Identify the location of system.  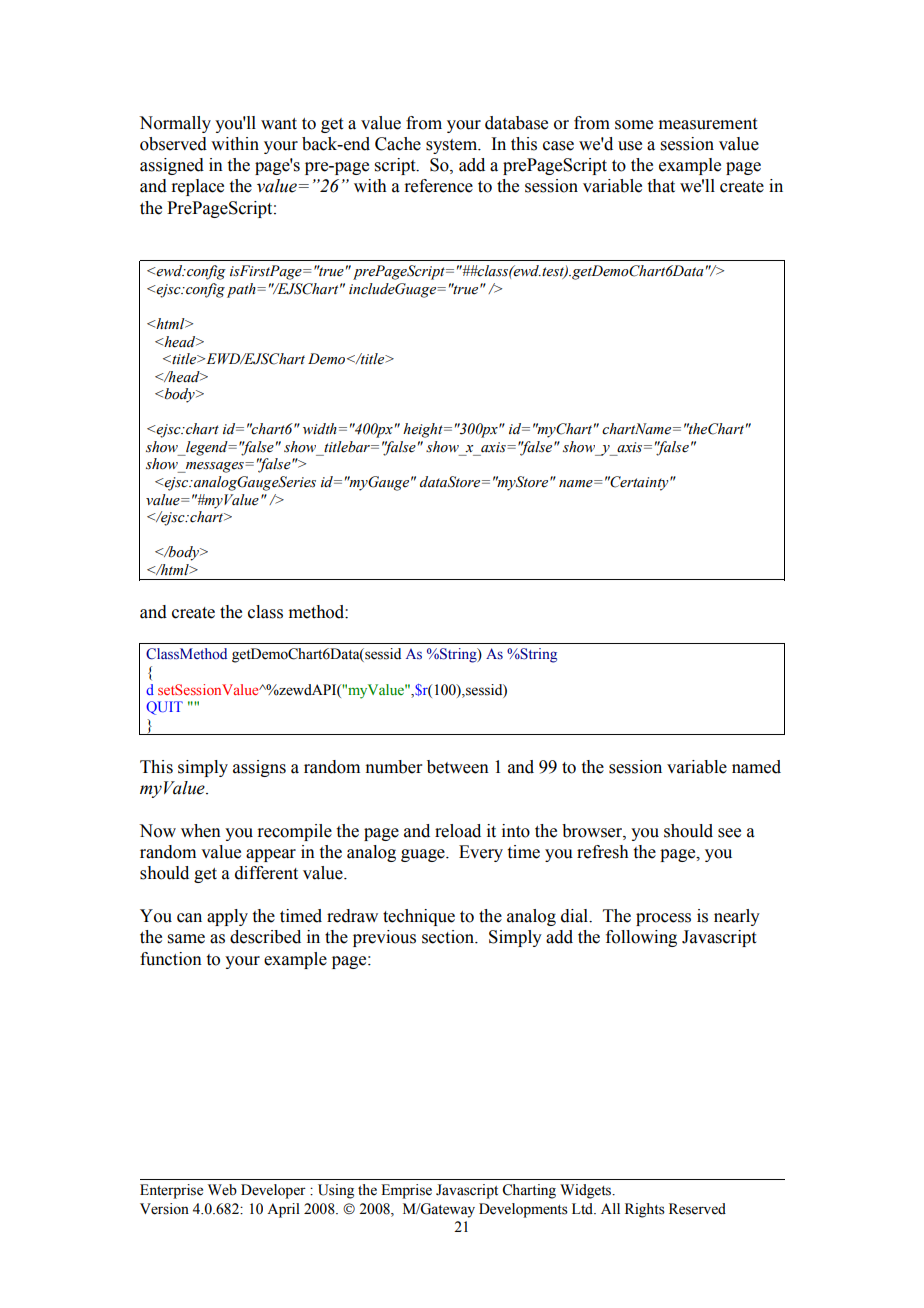
(453, 146).
